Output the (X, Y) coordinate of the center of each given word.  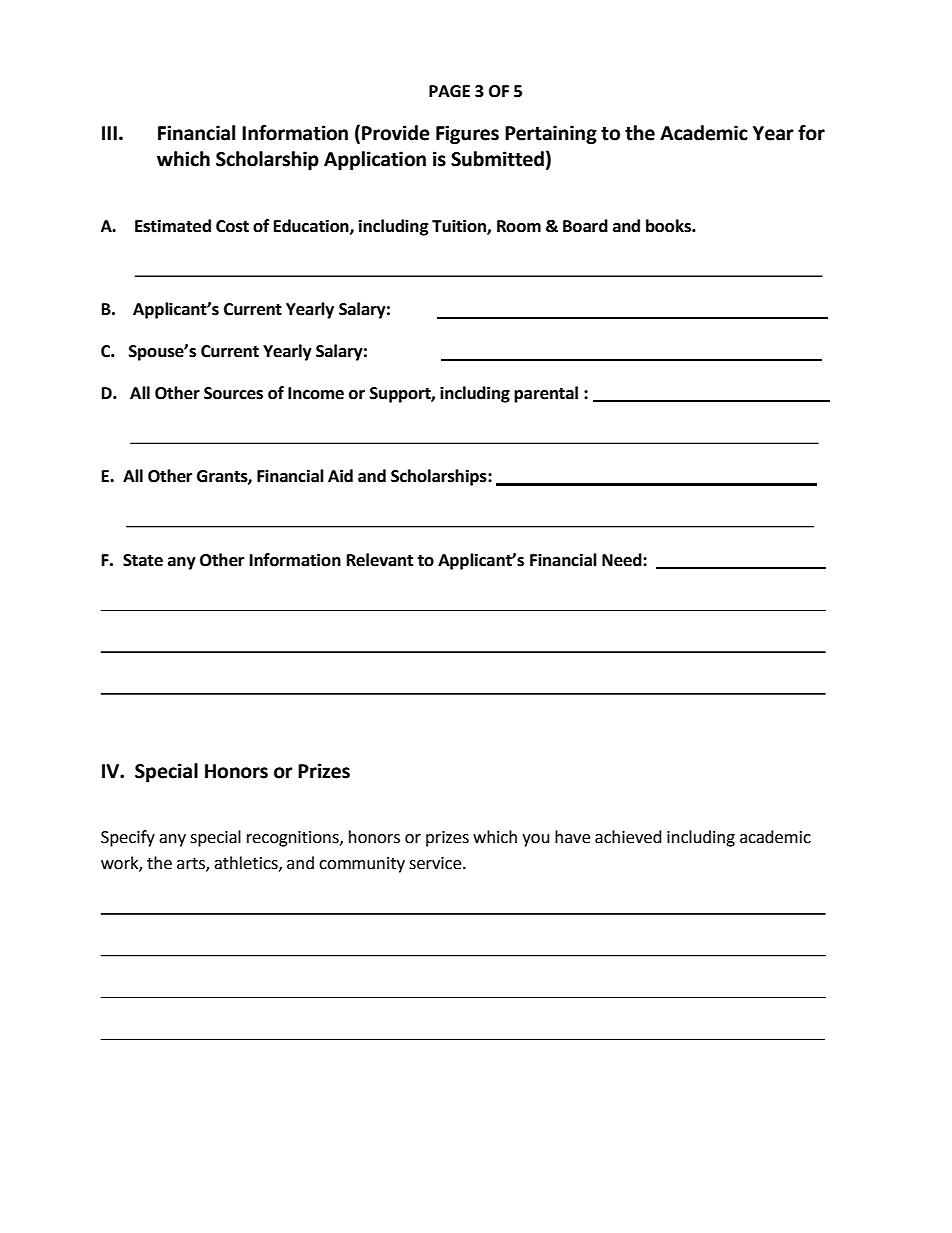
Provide (396, 133)
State (143, 560)
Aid (340, 476)
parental (546, 394)
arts (192, 865)
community (362, 865)
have (572, 837)
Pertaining (551, 134)
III (109, 133)
